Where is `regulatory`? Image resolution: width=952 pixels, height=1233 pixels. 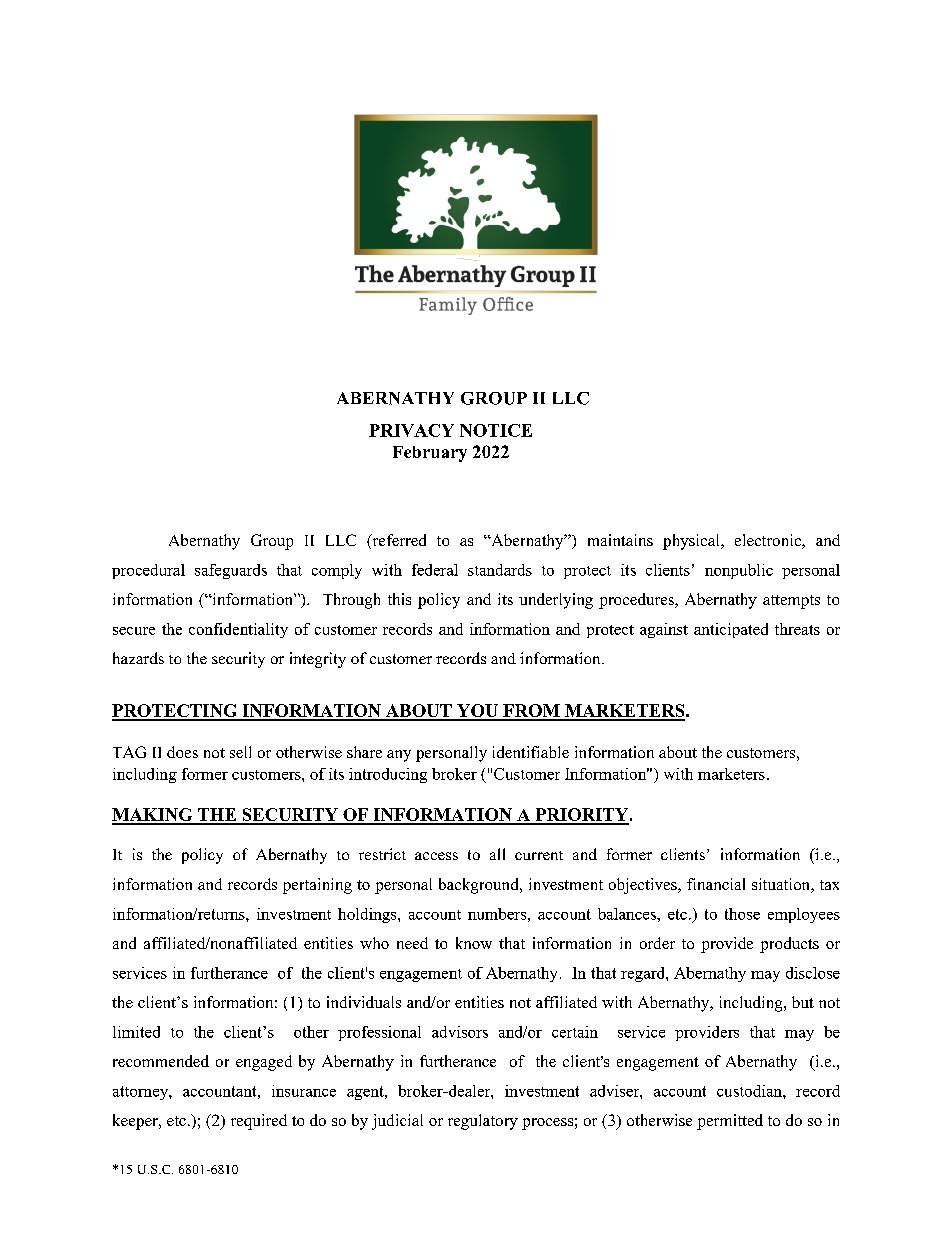
regulatory is located at coordinates (483, 1122).
